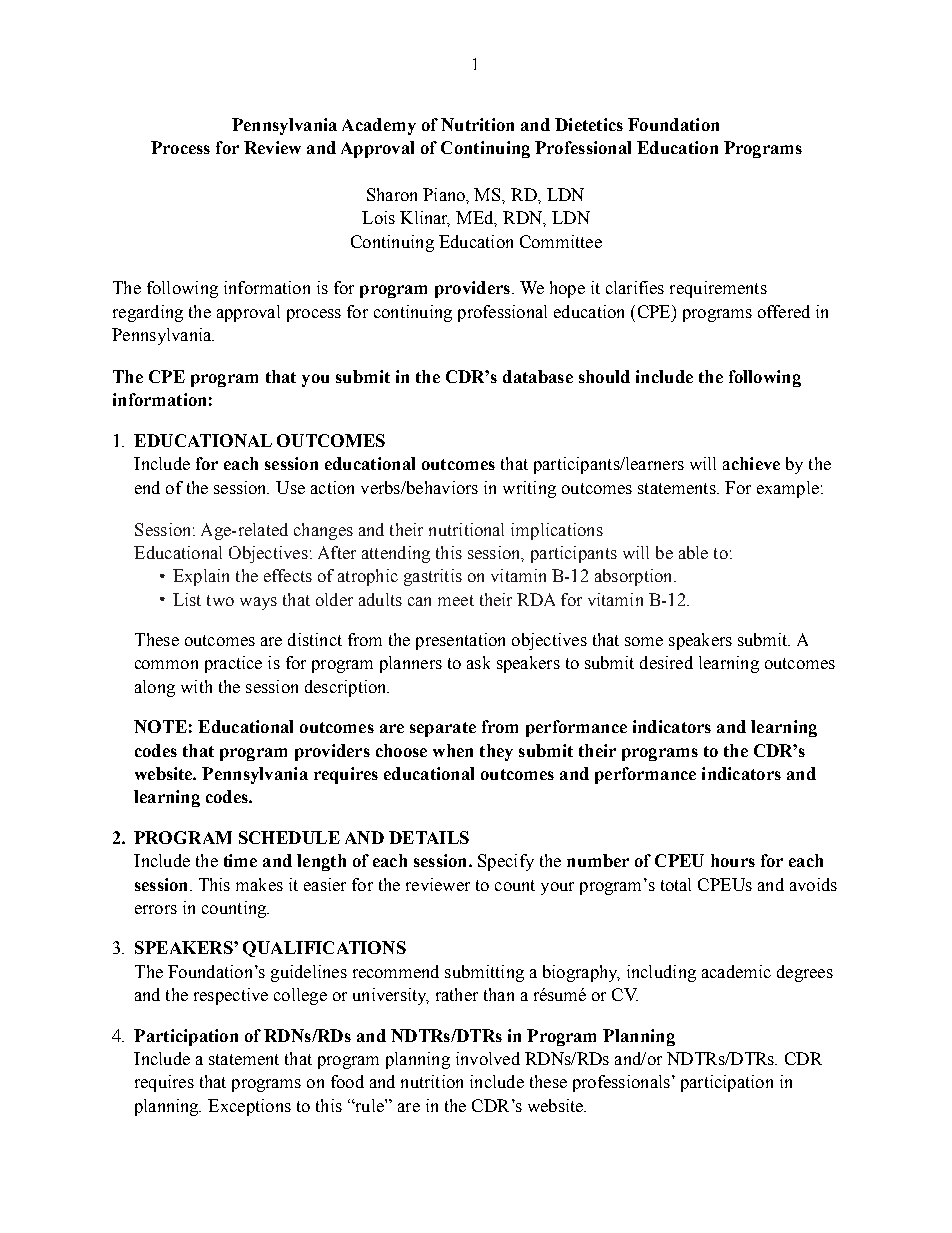  I want to click on Sharon, so click(392, 194).
